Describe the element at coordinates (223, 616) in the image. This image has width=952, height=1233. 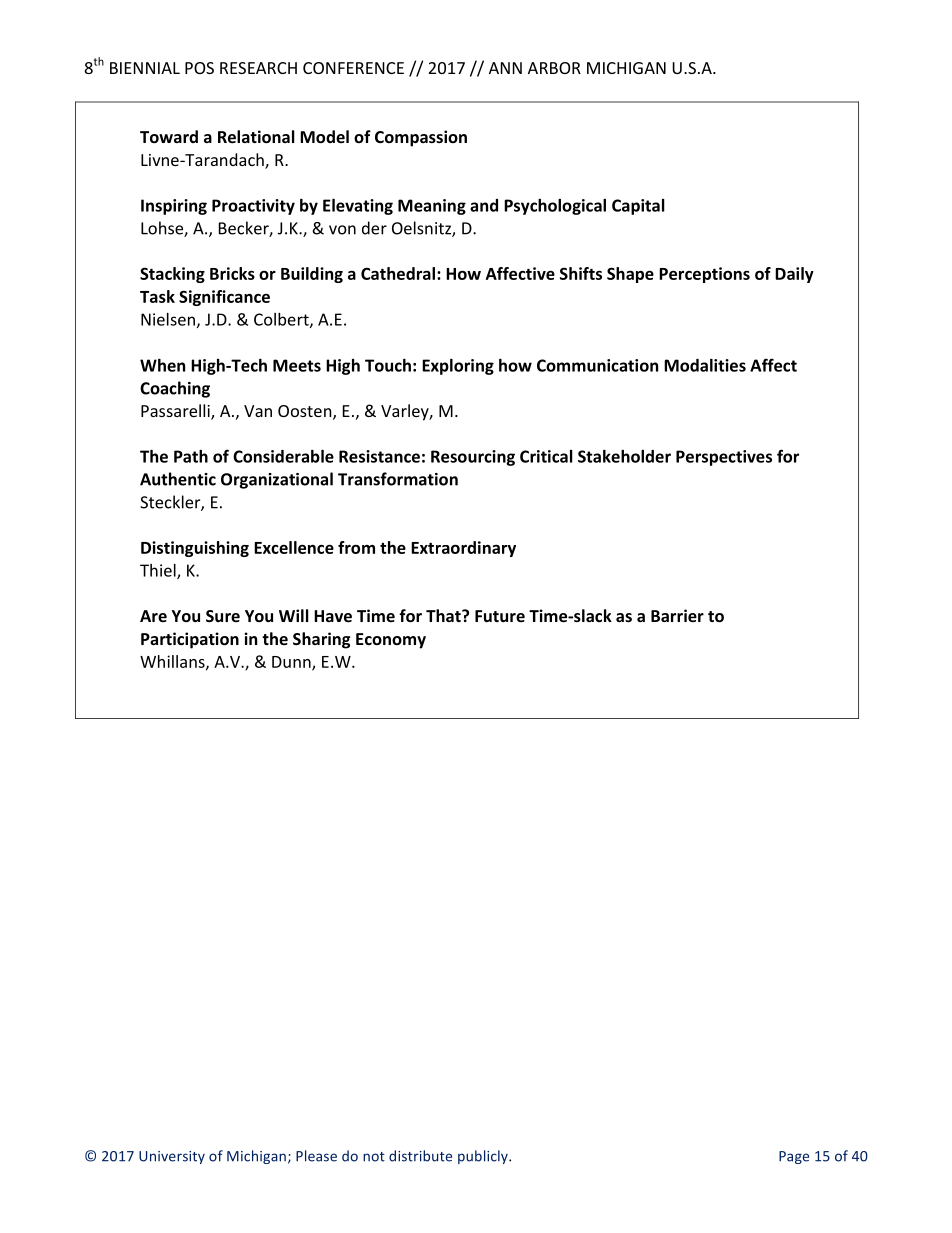
I see `Sure` at that location.
